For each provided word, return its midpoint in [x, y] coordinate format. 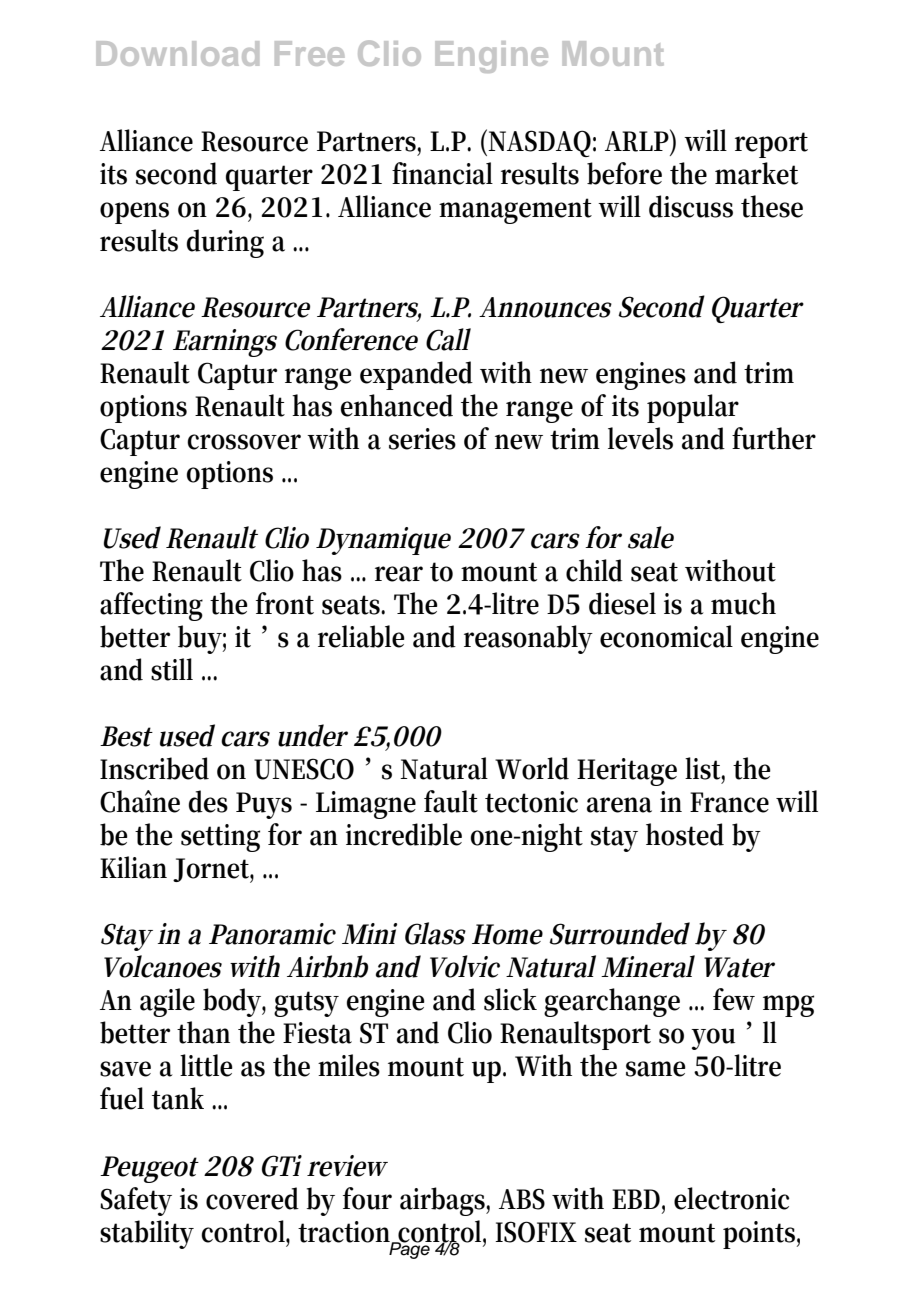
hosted [685, 834]
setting [220, 838]
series [422, 439]
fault [451, 801]
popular [693, 408]
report [771, 145]
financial [442, 173]
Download [177, 53]
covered [252, 1198]
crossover [244, 442]
